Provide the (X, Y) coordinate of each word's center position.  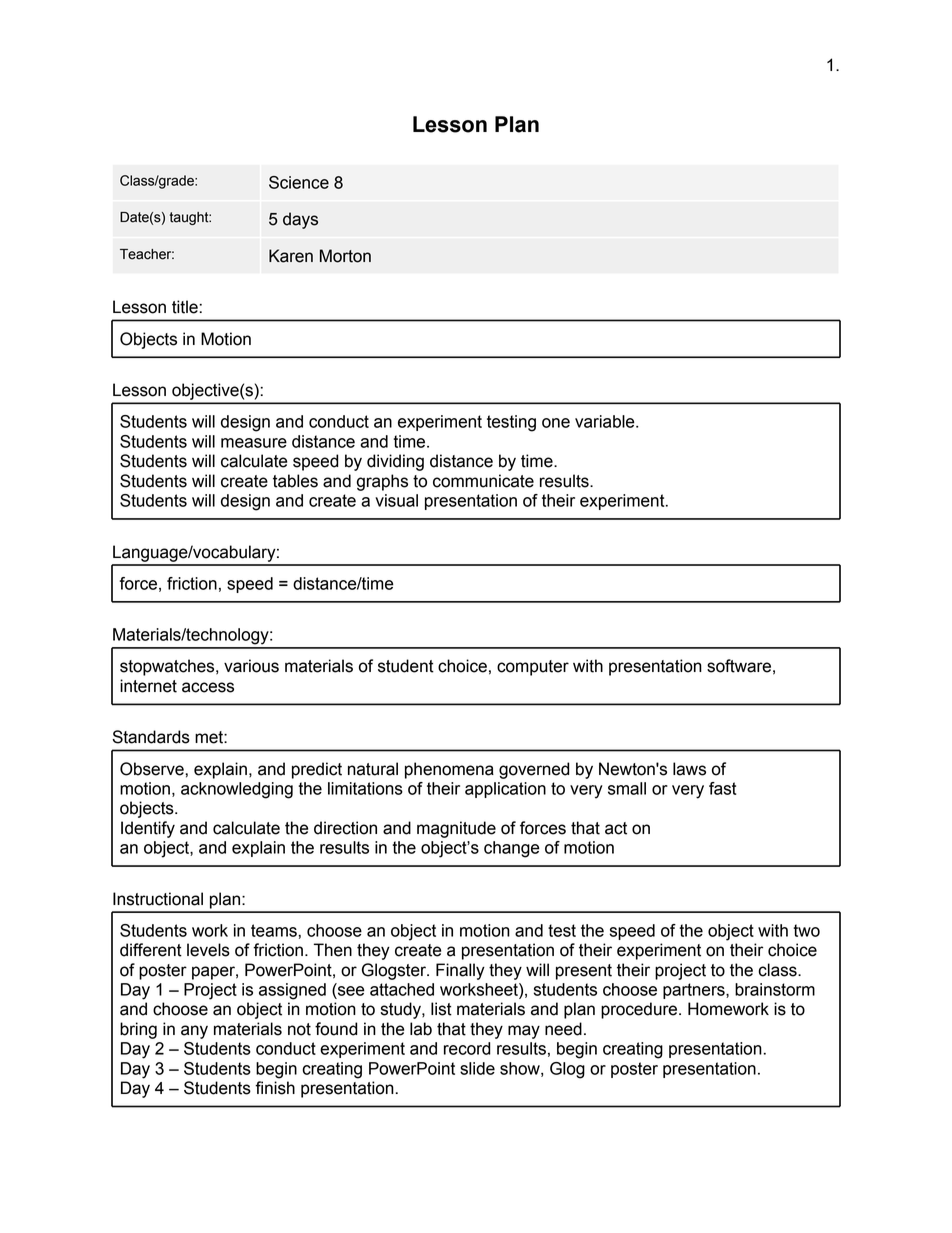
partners (695, 991)
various (251, 666)
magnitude (456, 829)
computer (533, 668)
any (194, 1032)
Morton (345, 256)
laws (689, 769)
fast (723, 788)
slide (477, 1068)
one (556, 423)
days (300, 220)
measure (254, 443)
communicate (483, 481)
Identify (148, 829)
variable (606, 421)
